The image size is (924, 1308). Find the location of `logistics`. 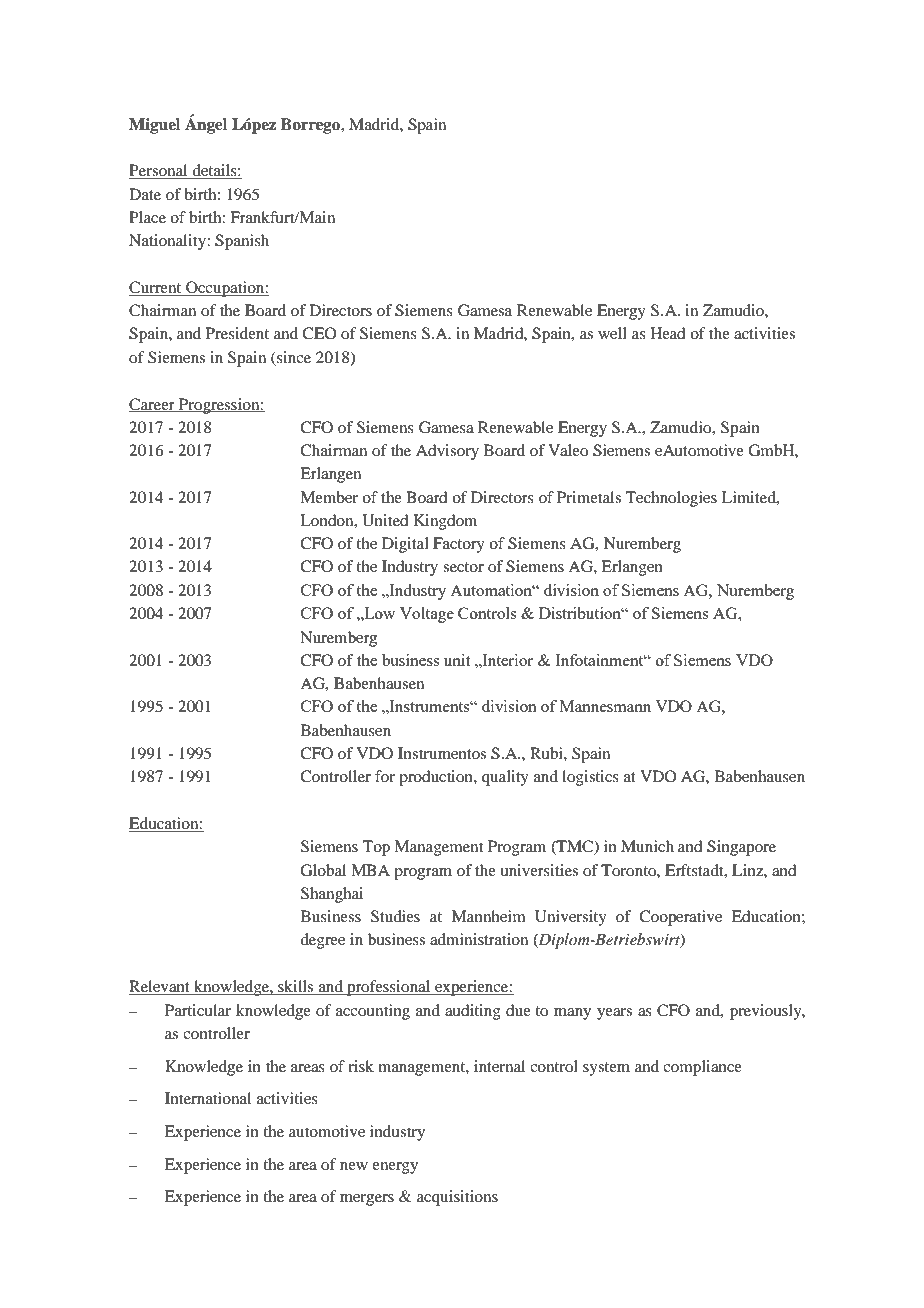

logistics is located at coordinates (590, 778).
